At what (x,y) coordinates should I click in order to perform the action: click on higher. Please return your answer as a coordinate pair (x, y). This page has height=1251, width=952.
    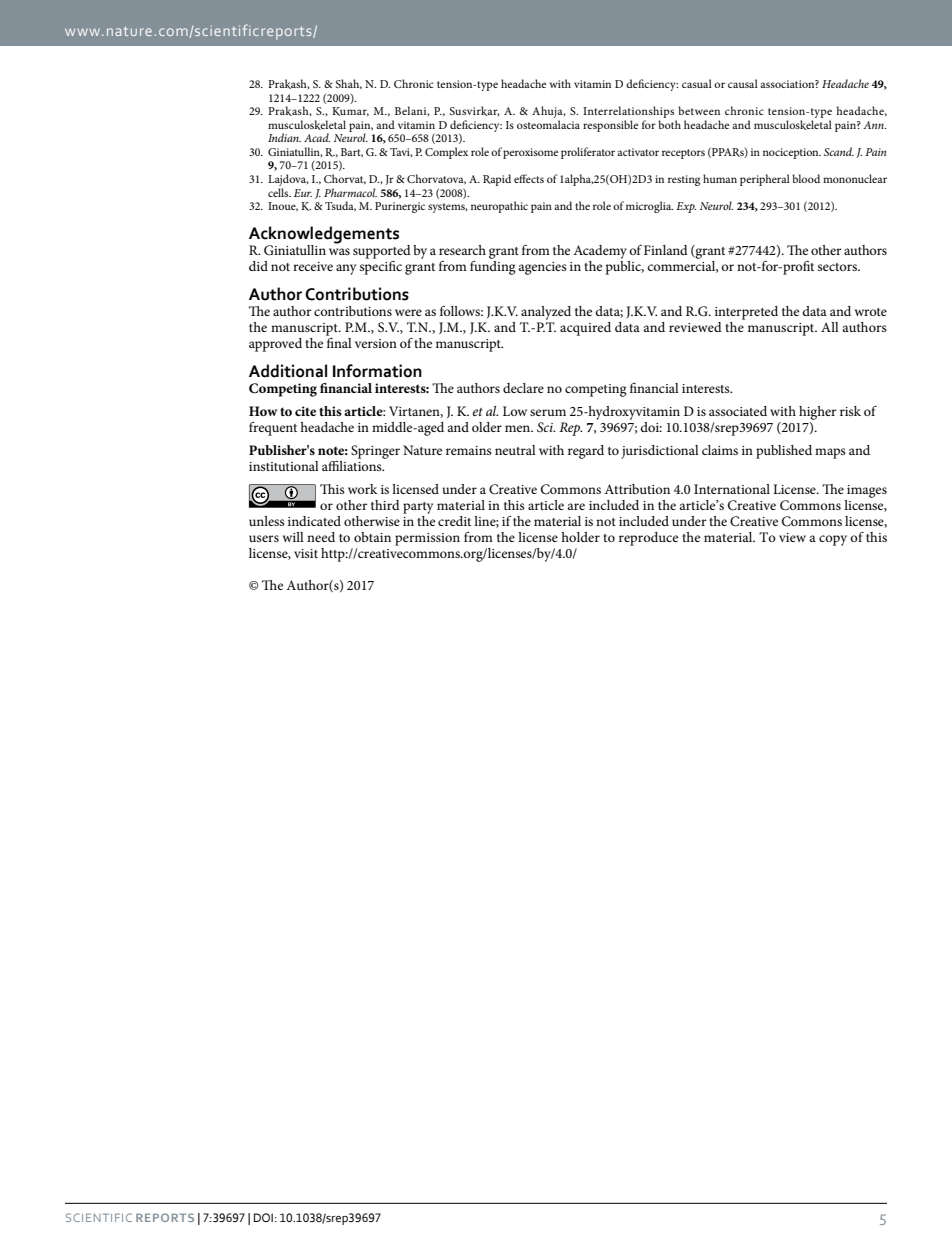
    Looking at the image, I should click on (818, 413).
